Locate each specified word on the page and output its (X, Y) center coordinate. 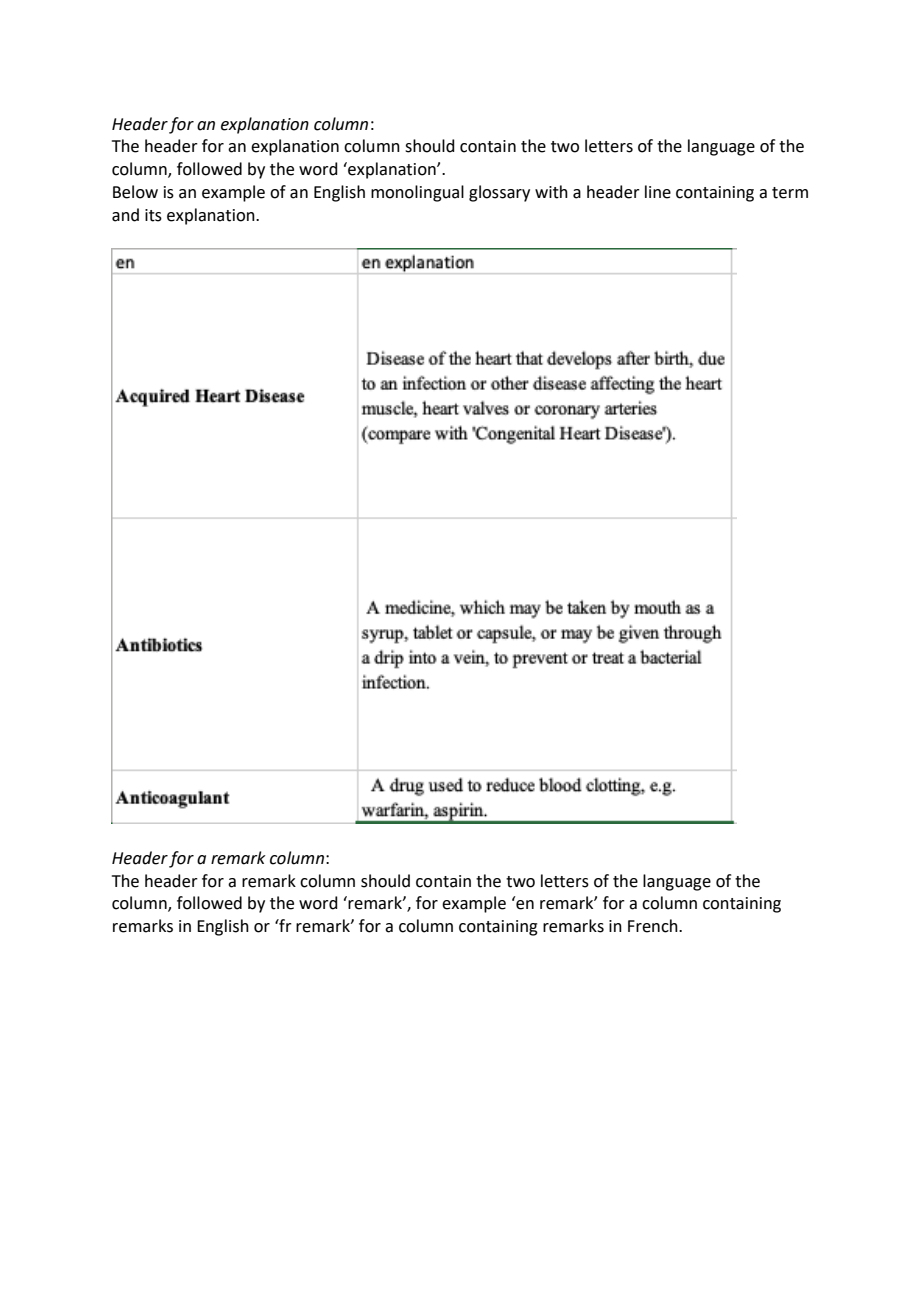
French (654, 926)
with (551, 192)
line (658, 192)
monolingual (417, 193)
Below (135, 192)
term (790, 193)
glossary (499, 193)
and (125, 215)
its (153, 215)
